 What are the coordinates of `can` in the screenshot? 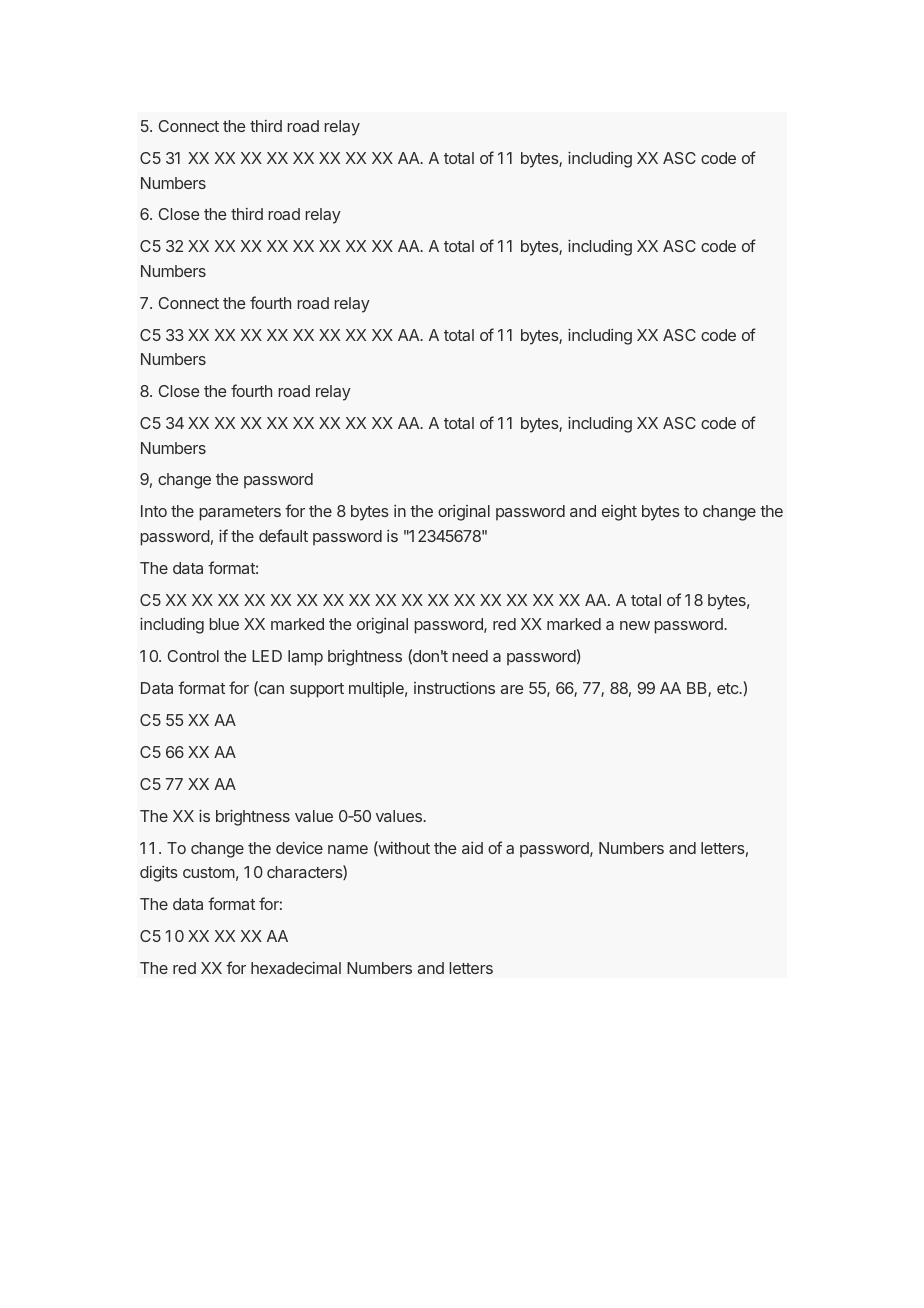 It's located at (270, 690).
